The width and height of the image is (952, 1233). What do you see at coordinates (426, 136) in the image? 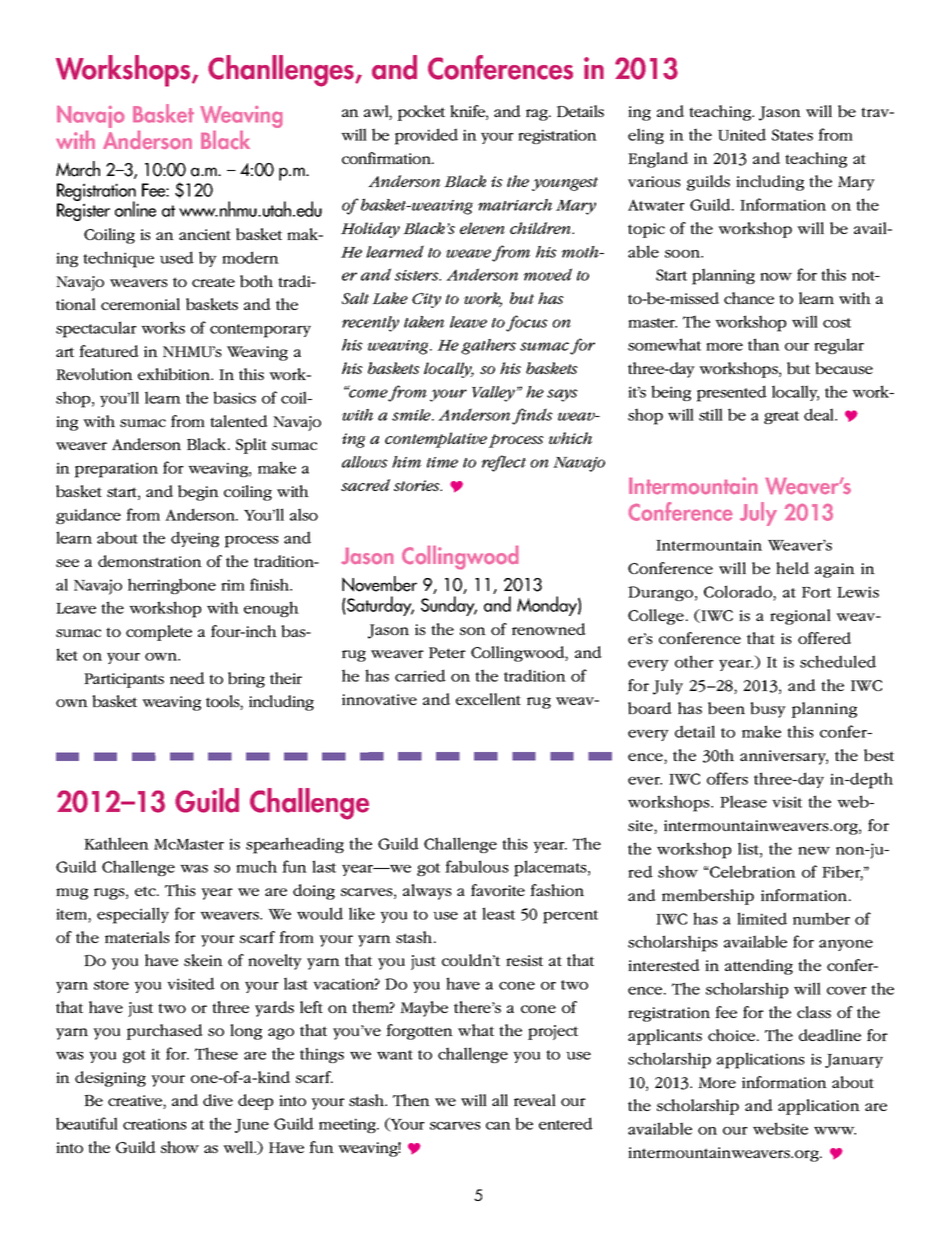
I see `provided` at bounding box center [426, 136].
